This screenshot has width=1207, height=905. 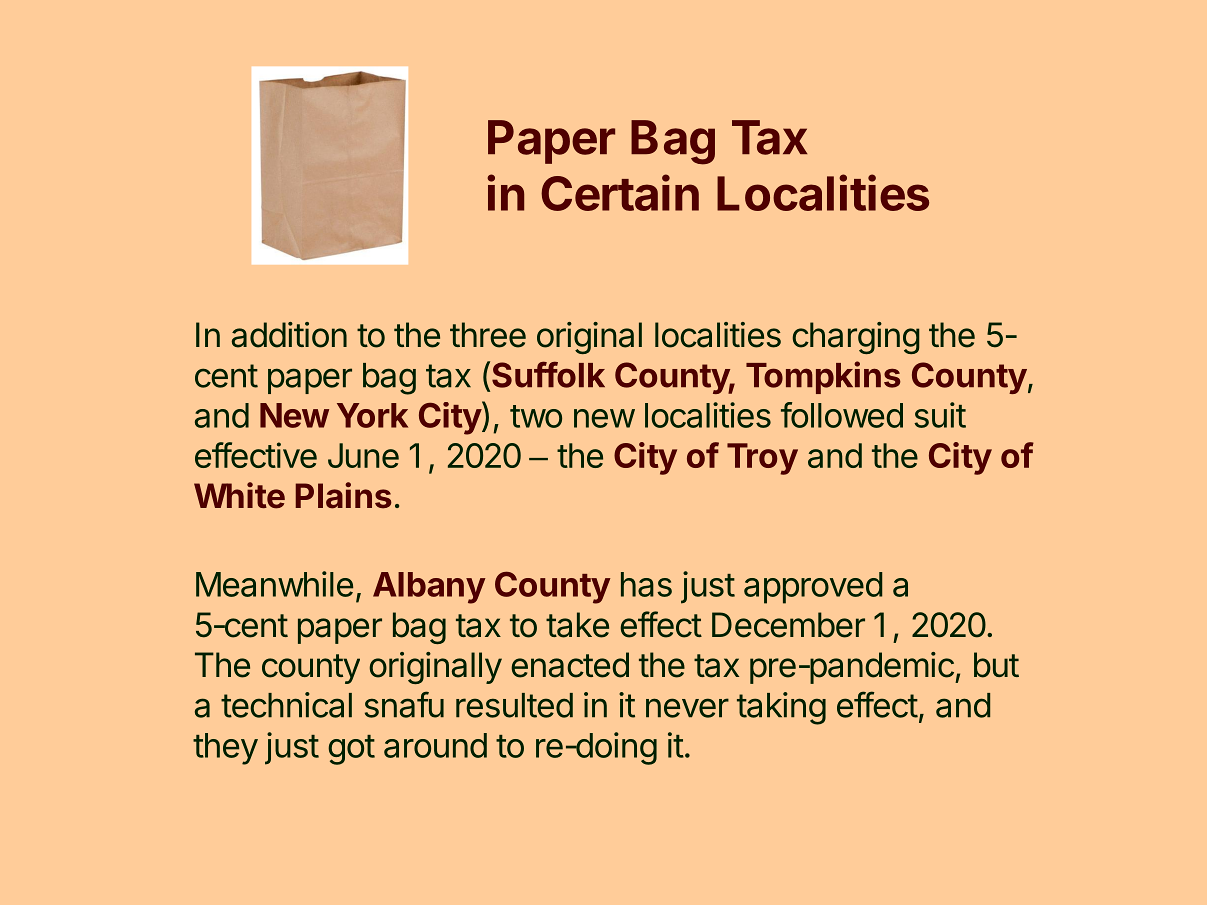 I want to click on two, so click(x=536, y=416).
